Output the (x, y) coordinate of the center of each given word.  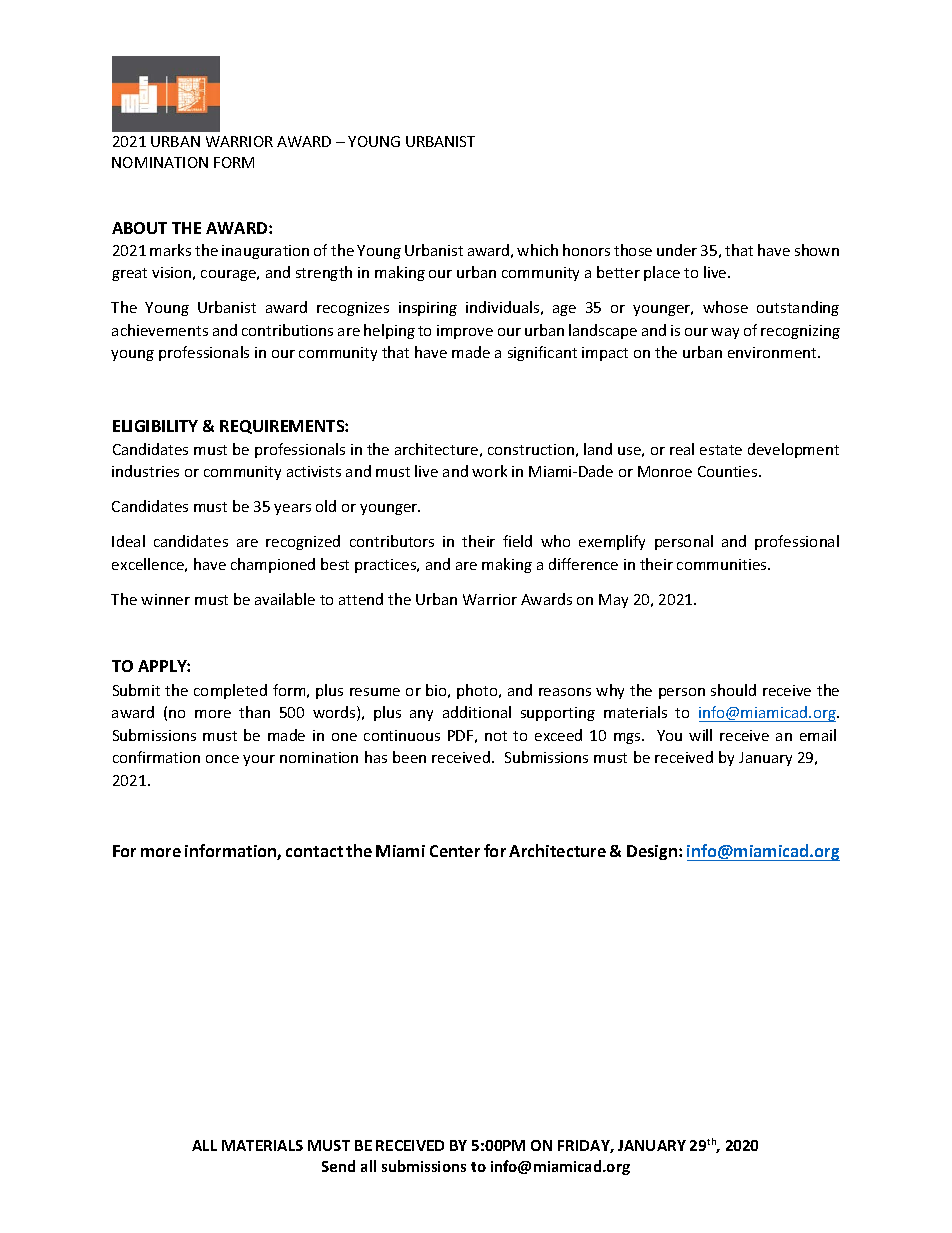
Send (338, 1166)
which (537, 250)
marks (170, 250)
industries (145, 471)
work (489, 471)
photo (478, 691)
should (733, 690)
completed (230, 691)
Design (652, 852)
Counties (729, 471)
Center (455, 851)
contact (314, 851)
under (677, 250)
